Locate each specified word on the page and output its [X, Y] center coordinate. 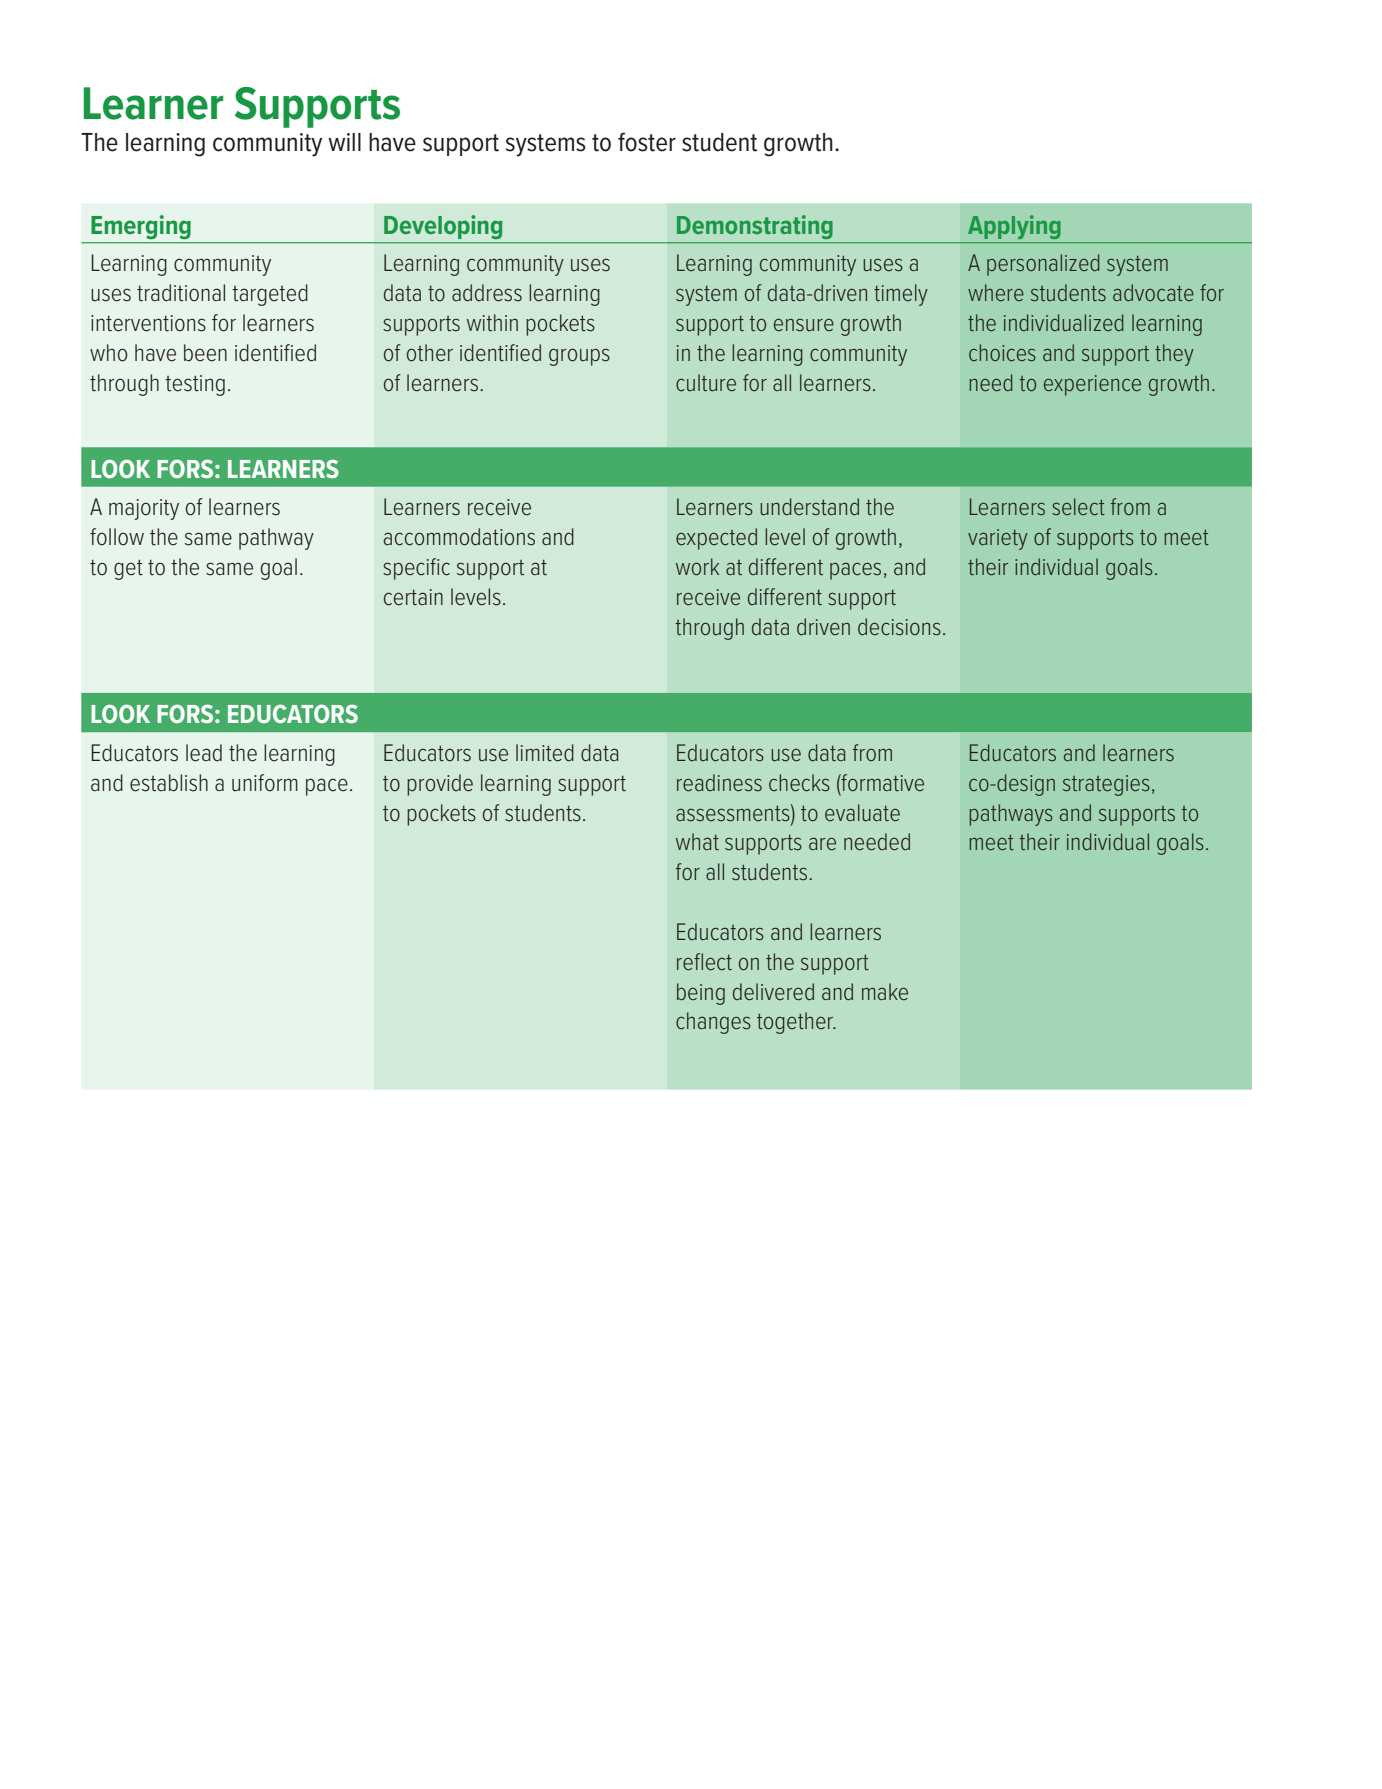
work [697, 567]
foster [647, 142]
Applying [1014, 227]
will [344, 142]
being [701, 994]
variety [998, 539]
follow [117, 537]
